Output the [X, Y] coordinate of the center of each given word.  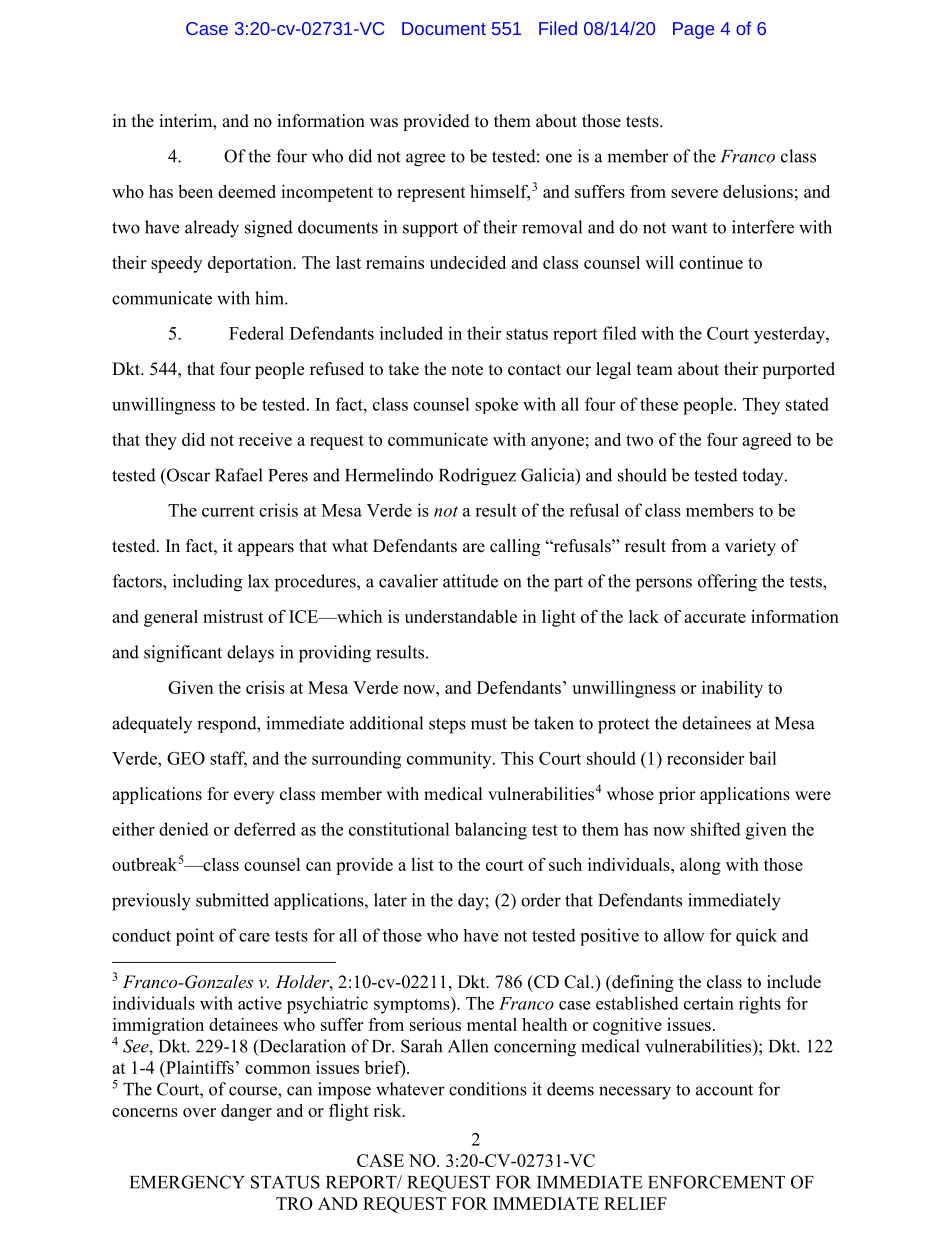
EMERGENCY [187, 1182]
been [195, 191]
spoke [496, 405]
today [764, 476]
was [384, 123]
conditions [488, 1089]
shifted [716, 829]
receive [265, 439]
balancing [491, 831]
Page [693, 30]
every [254, 797]
